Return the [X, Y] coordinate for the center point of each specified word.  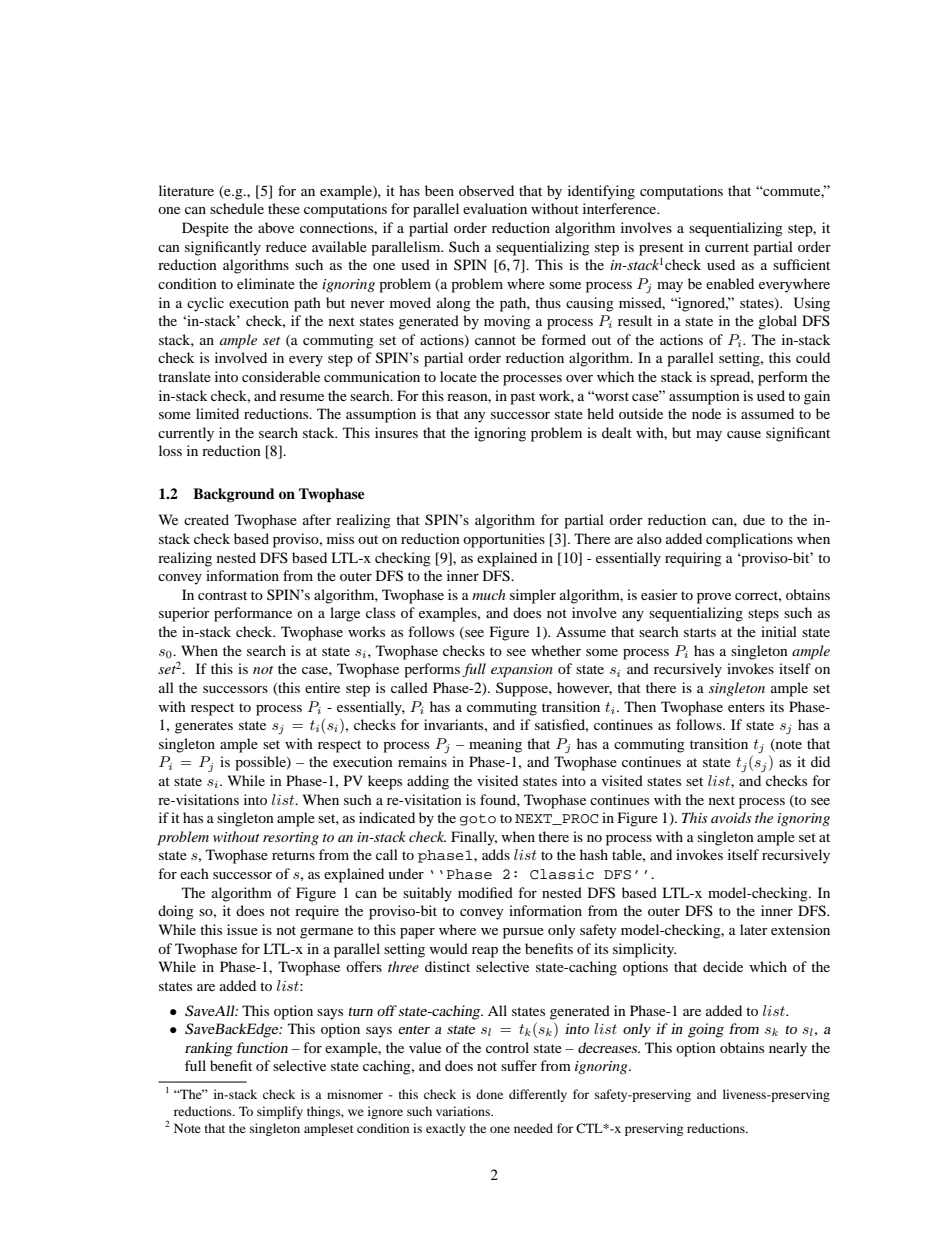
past [522, 398]
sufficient [801, 264]
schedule [237, 208]
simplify [280, 1112]
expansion [522, 671]
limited [217, 413]
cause [744, 434]
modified [485, 892]
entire [322, 687]
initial [779, 631]
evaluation [495, 208]
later [754, 929]
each [194, 873]
